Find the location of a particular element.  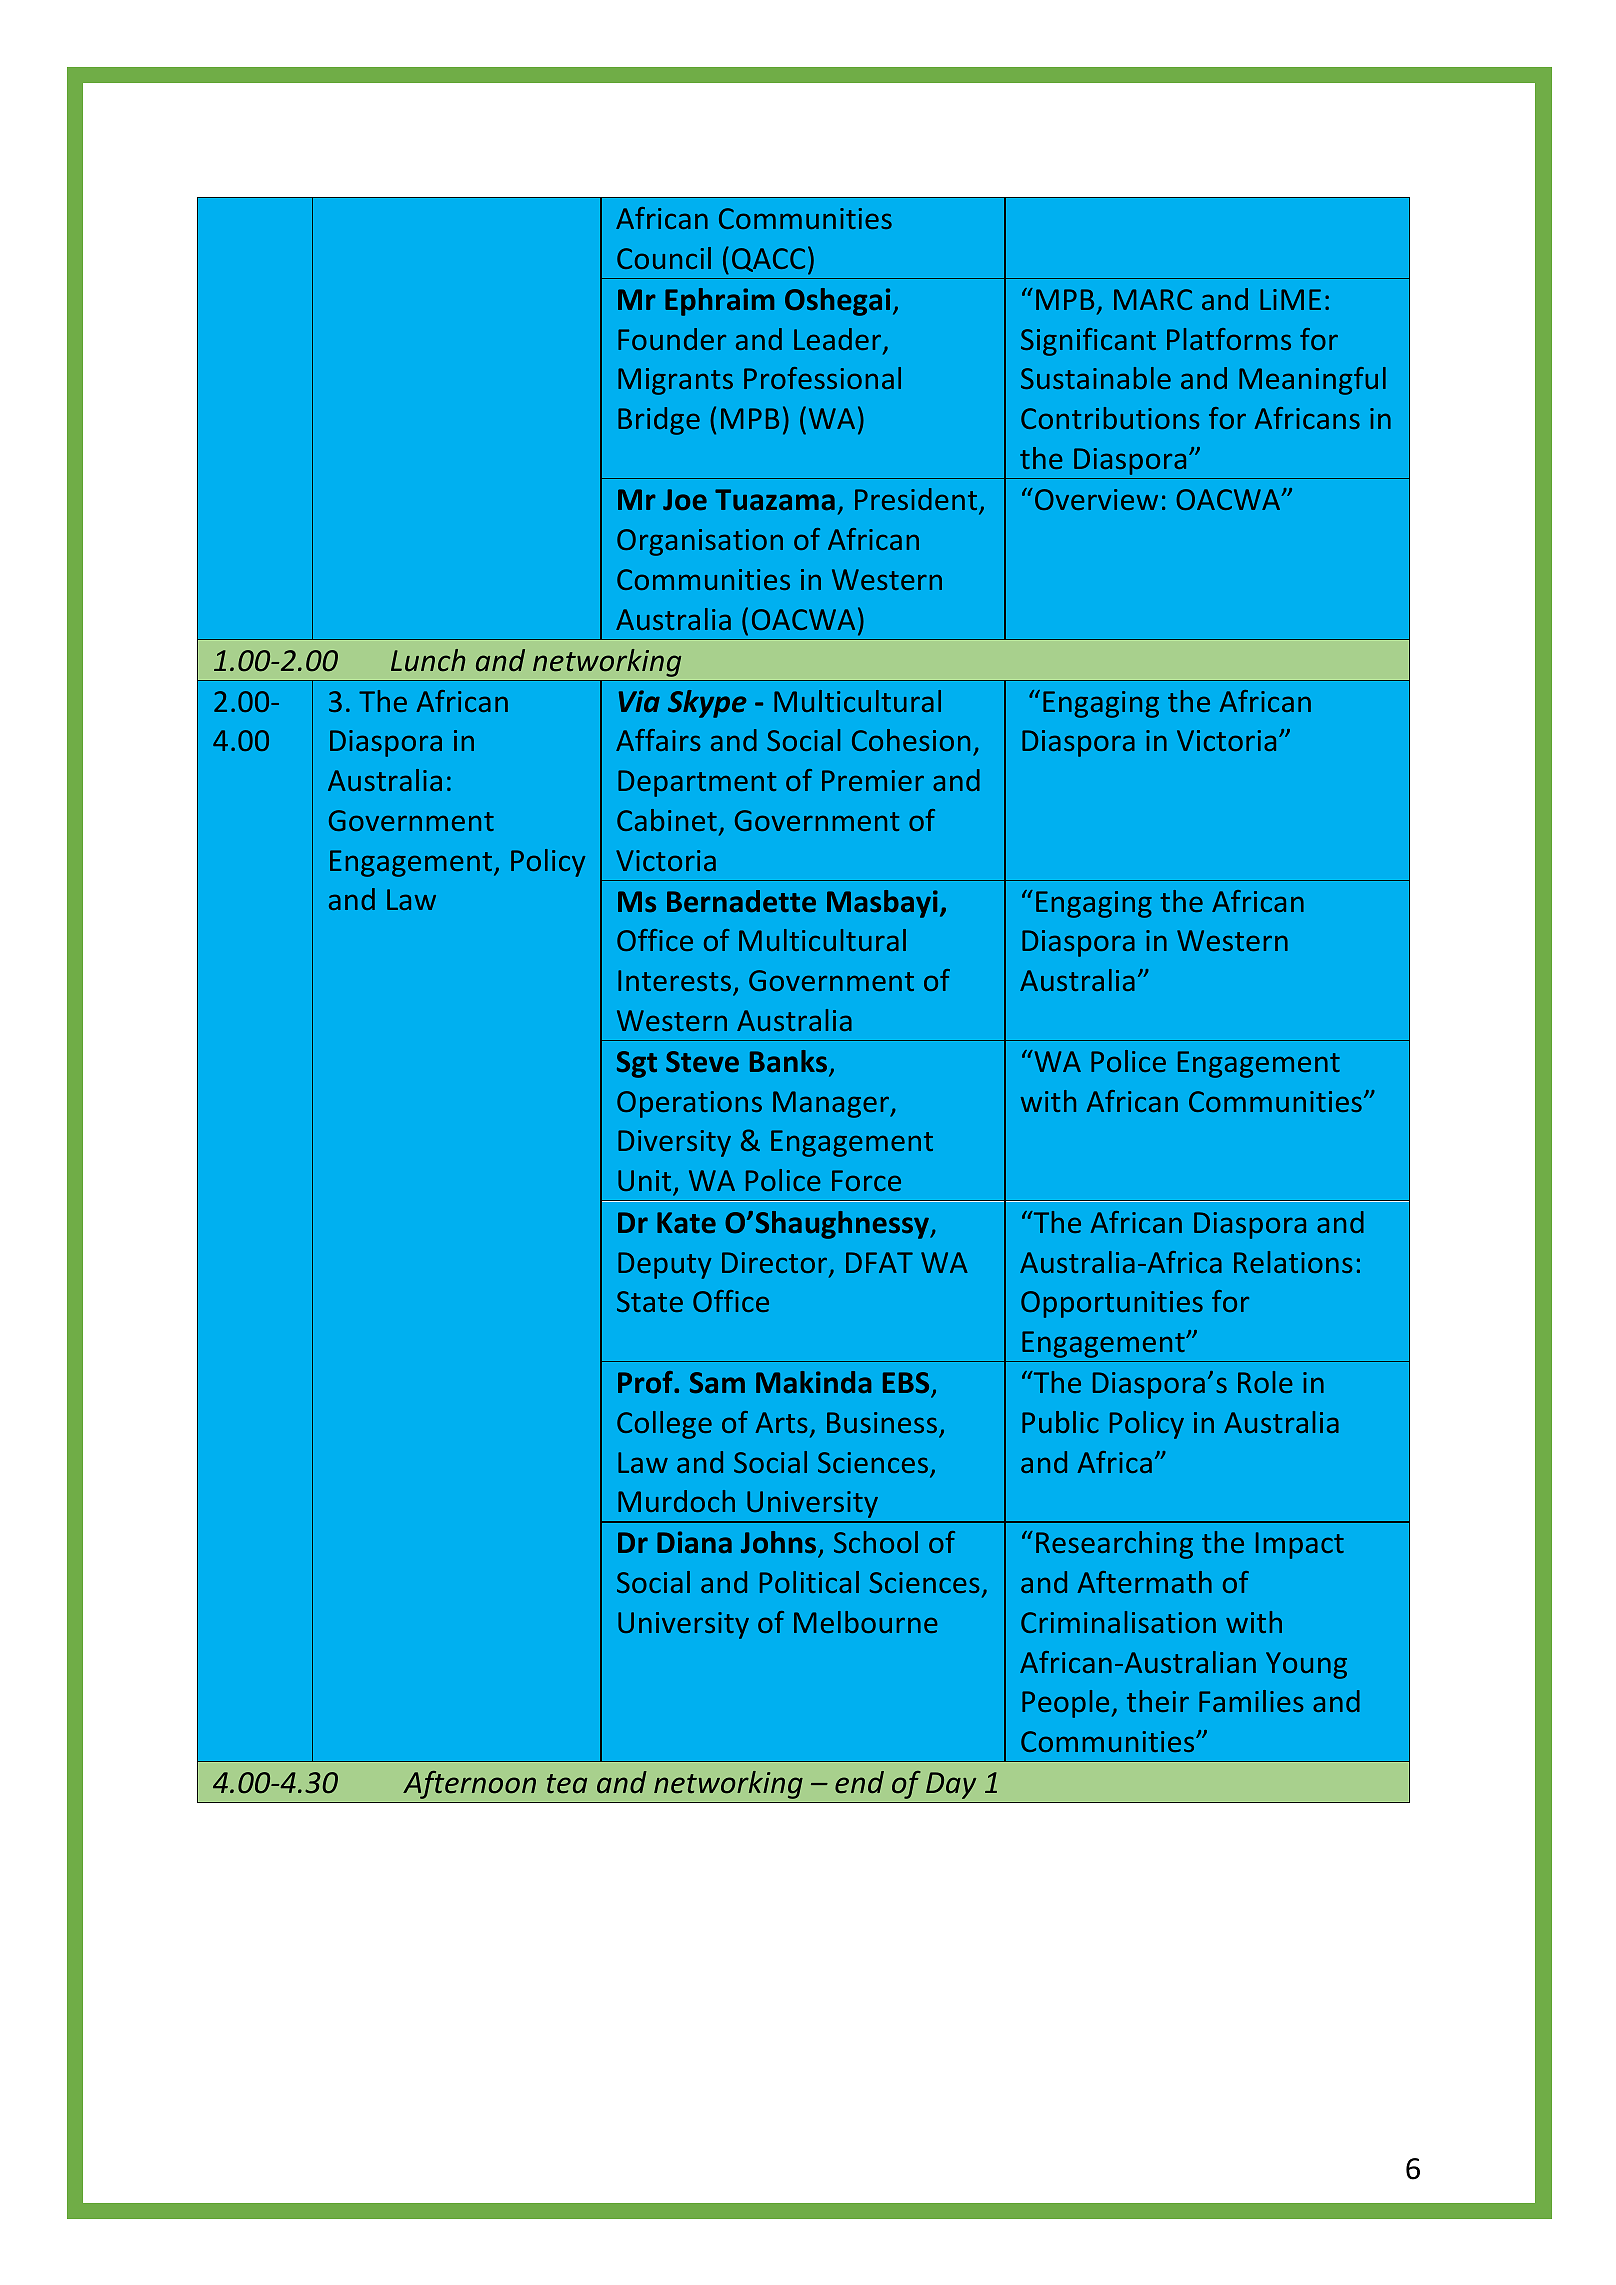

EBS is located at coordinates (906, 1383).
